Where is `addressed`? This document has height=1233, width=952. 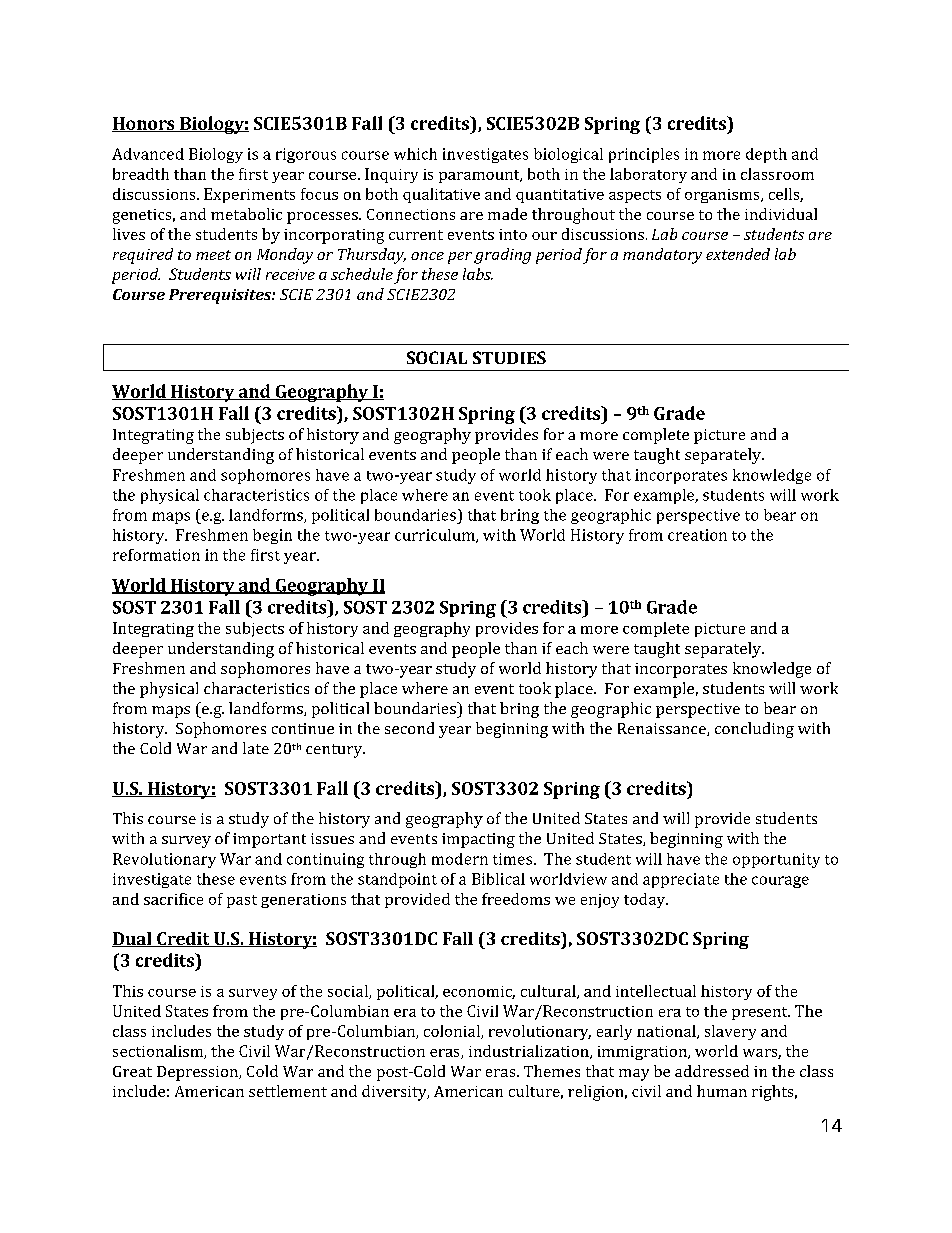
addressed is located at coordinates (712, 1071).
